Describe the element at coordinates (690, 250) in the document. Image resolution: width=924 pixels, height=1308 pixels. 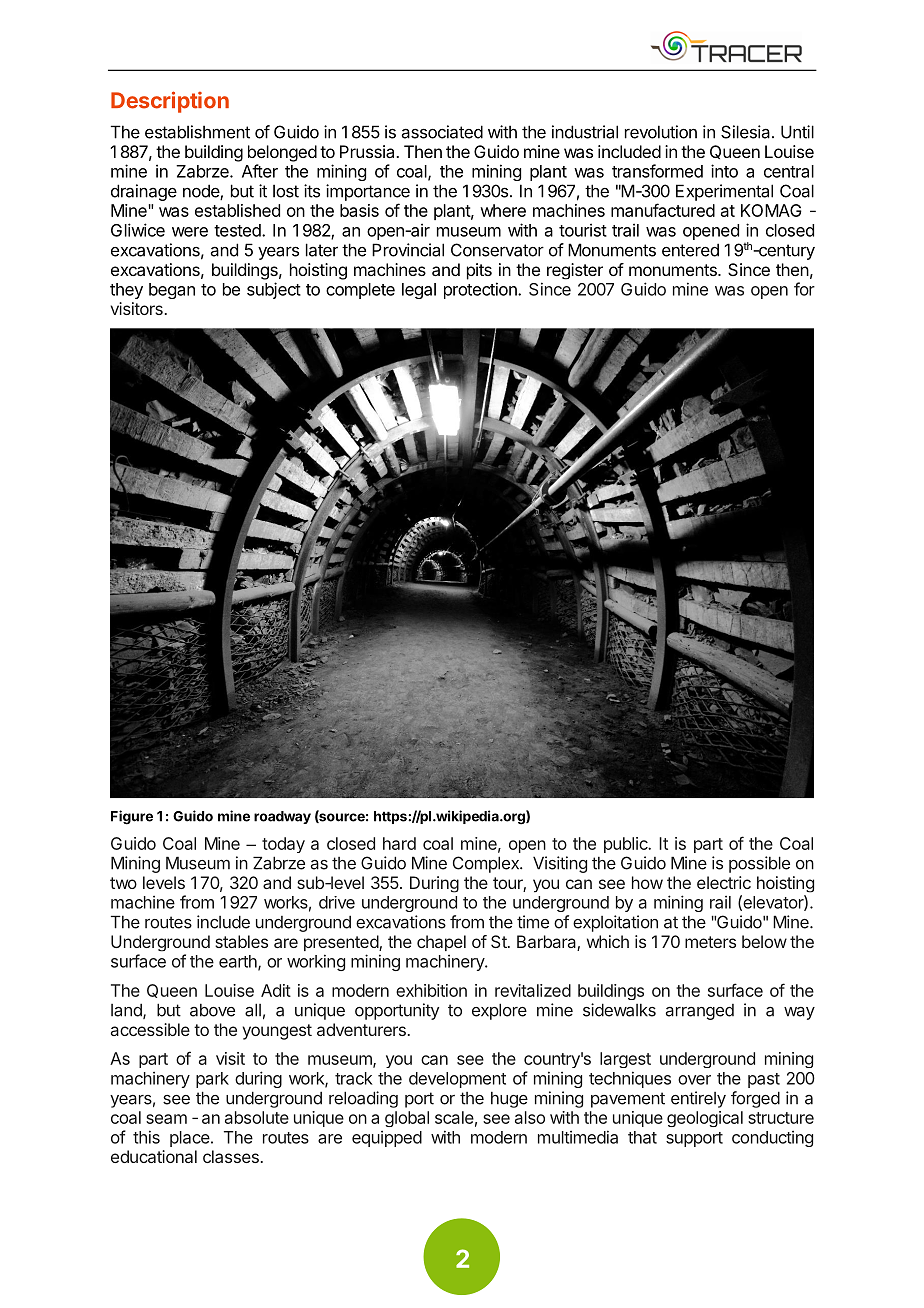
I see `entered` at that location.
